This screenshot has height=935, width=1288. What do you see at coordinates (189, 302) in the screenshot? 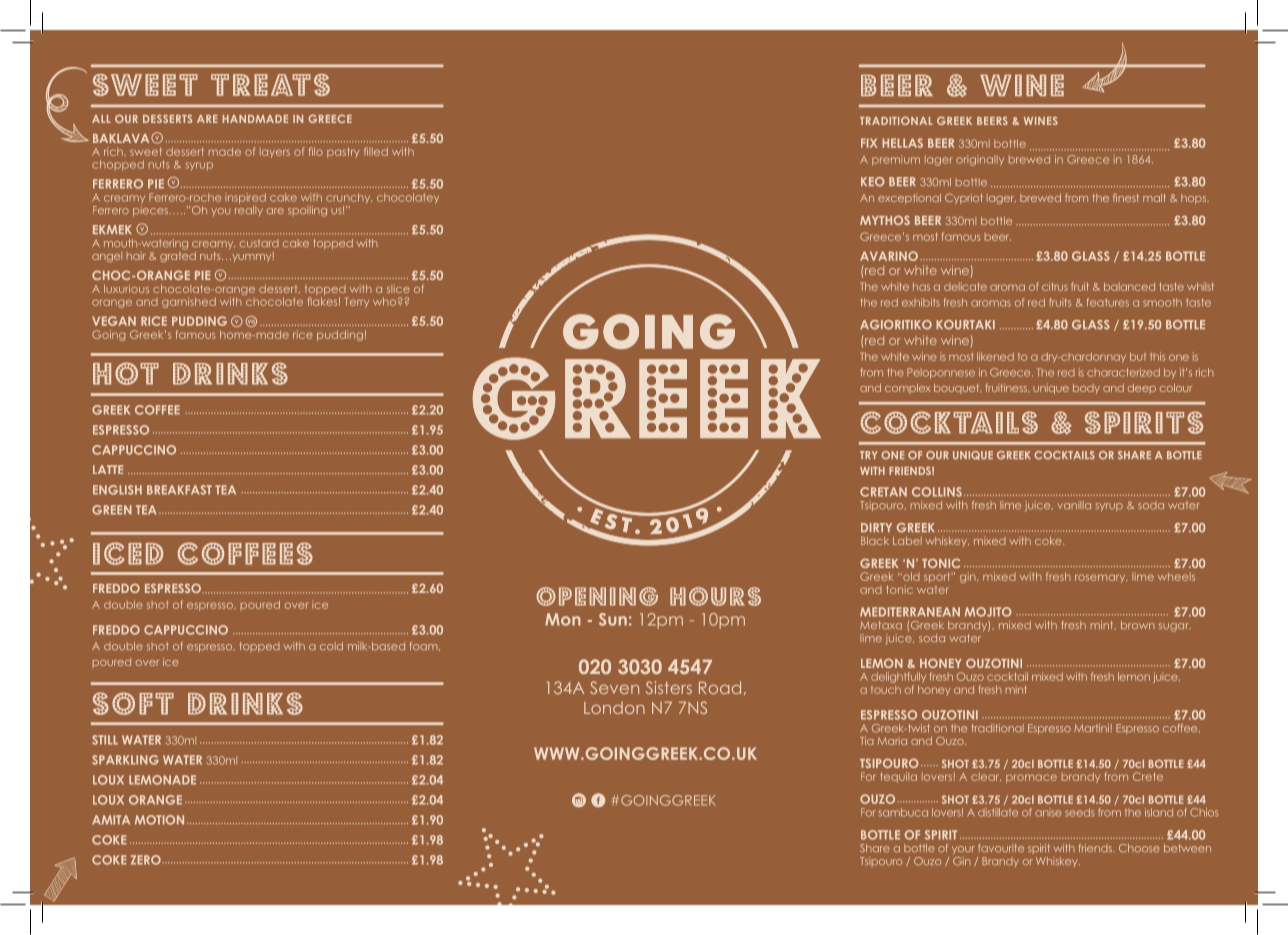
I see `garnished` at bounding box center [189, 302].
